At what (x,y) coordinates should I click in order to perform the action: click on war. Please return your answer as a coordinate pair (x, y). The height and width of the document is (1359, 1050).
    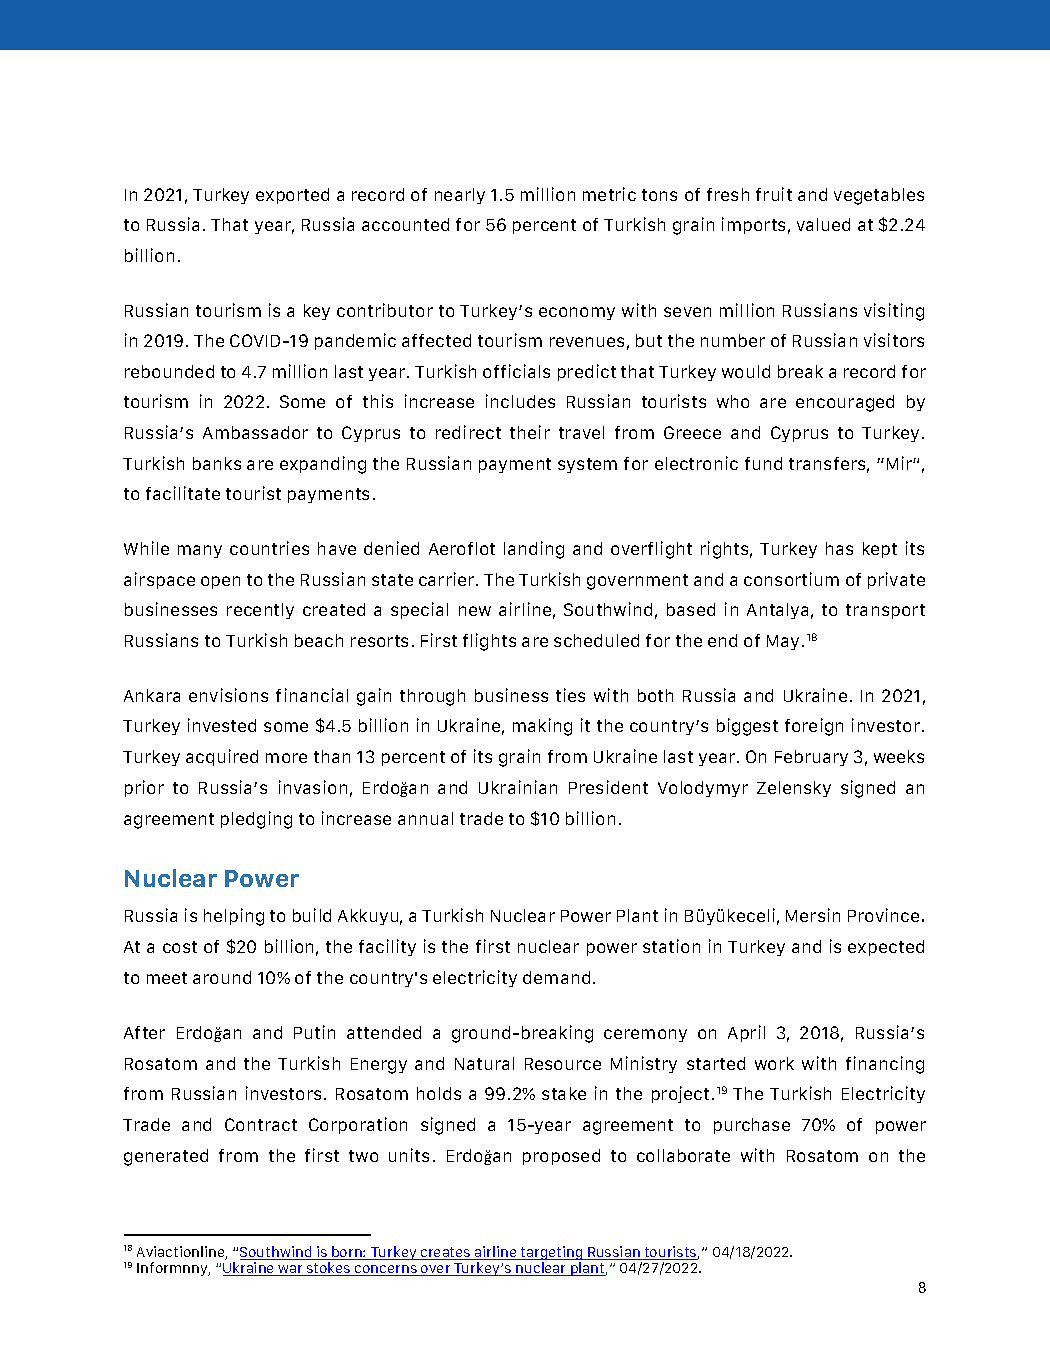
    Looking at the image, I should click on (291, 1270).
